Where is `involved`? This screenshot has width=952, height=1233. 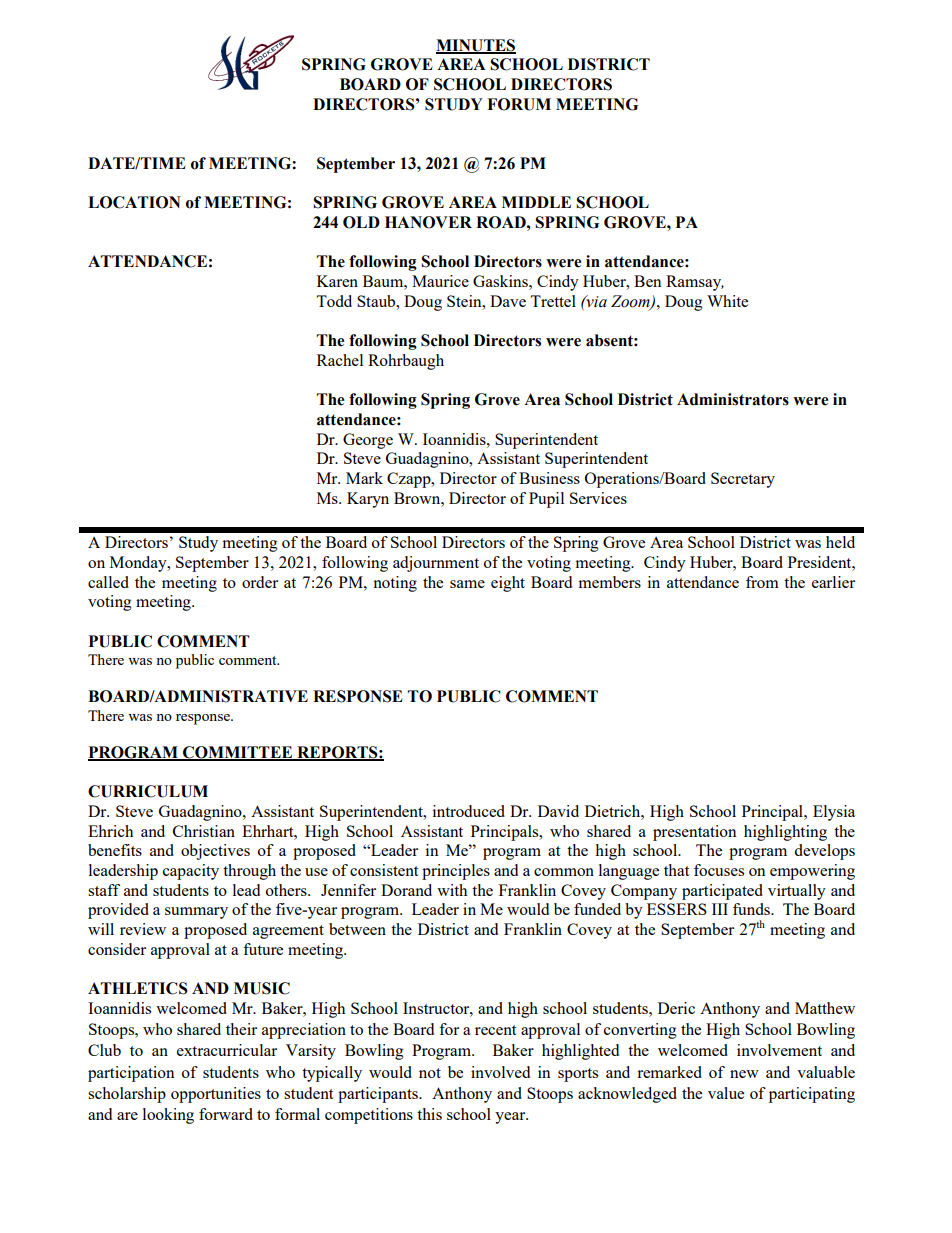 involved is located at coordinates (500, 1072).
